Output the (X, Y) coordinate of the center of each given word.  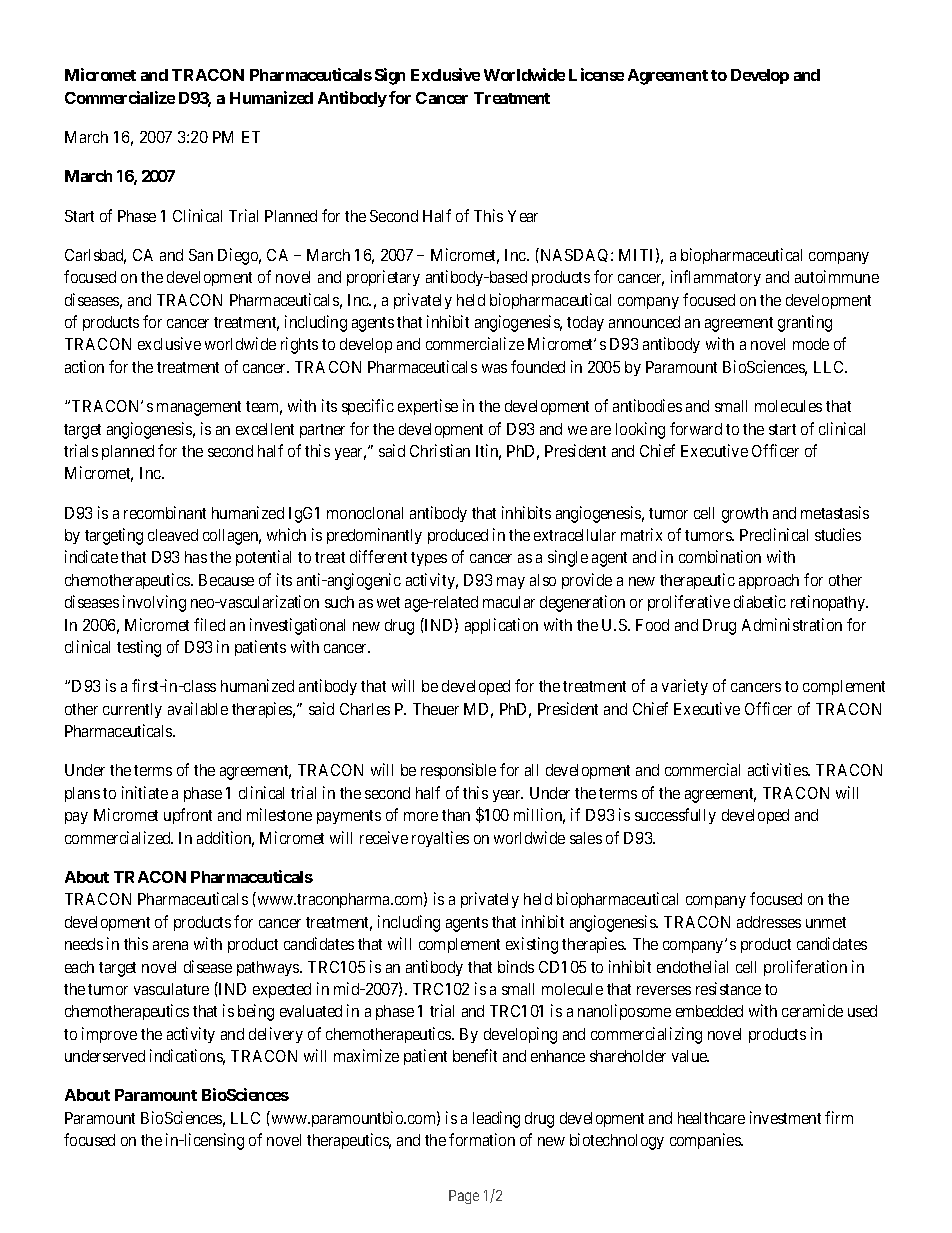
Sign (390, 76)
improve (109, 1035)
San (201, 255)
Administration (792, 624)
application (501, 626)
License (596, 74)
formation (482, 1139)
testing (139, 648)
